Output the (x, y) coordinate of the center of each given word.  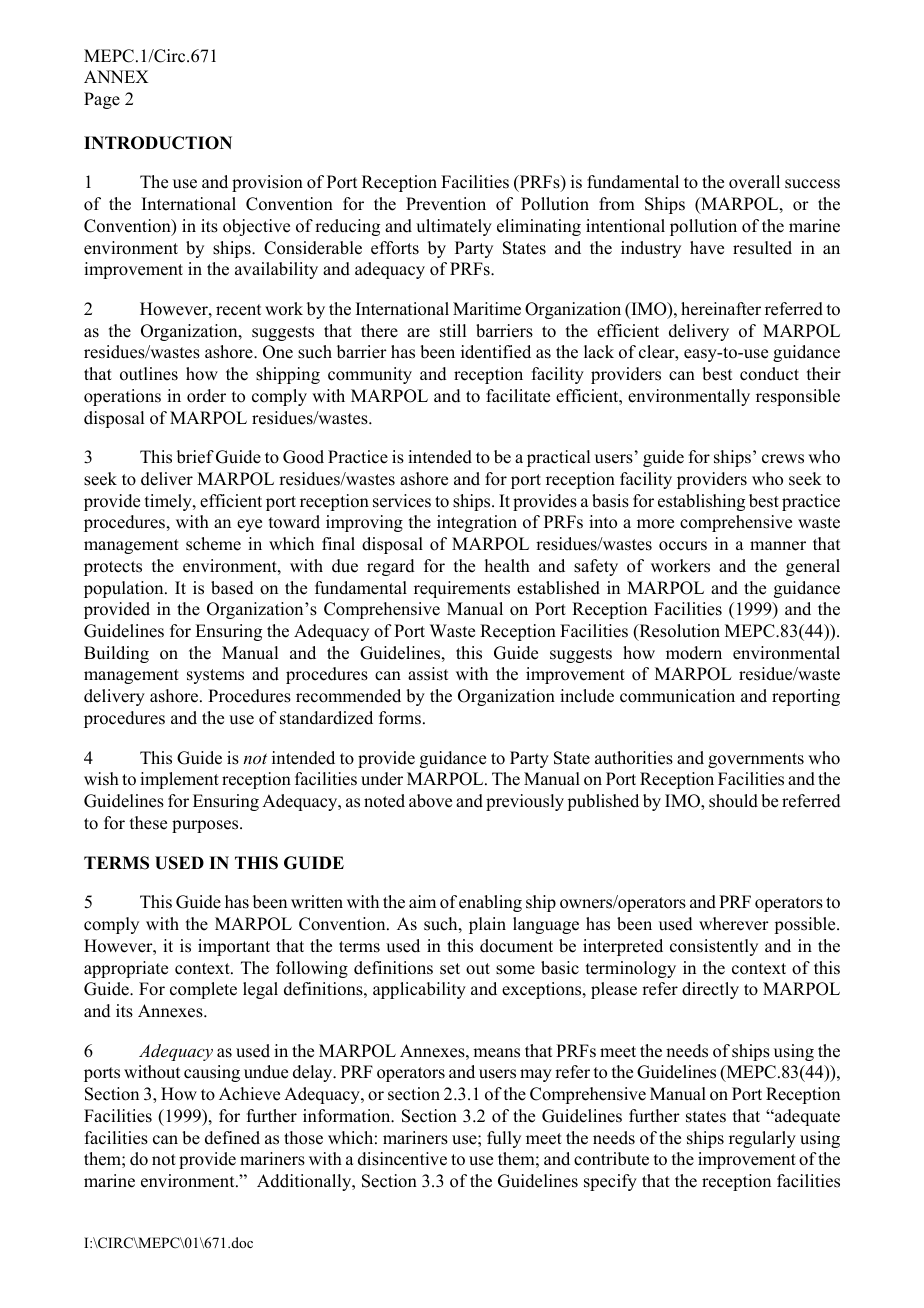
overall (754, 182)
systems (215, 676)
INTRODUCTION (158, 143)
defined (232, 1138)
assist (428, 674)
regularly (762, 1139)
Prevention (446, 204)
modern (694, 653)
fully (504, 1139)
